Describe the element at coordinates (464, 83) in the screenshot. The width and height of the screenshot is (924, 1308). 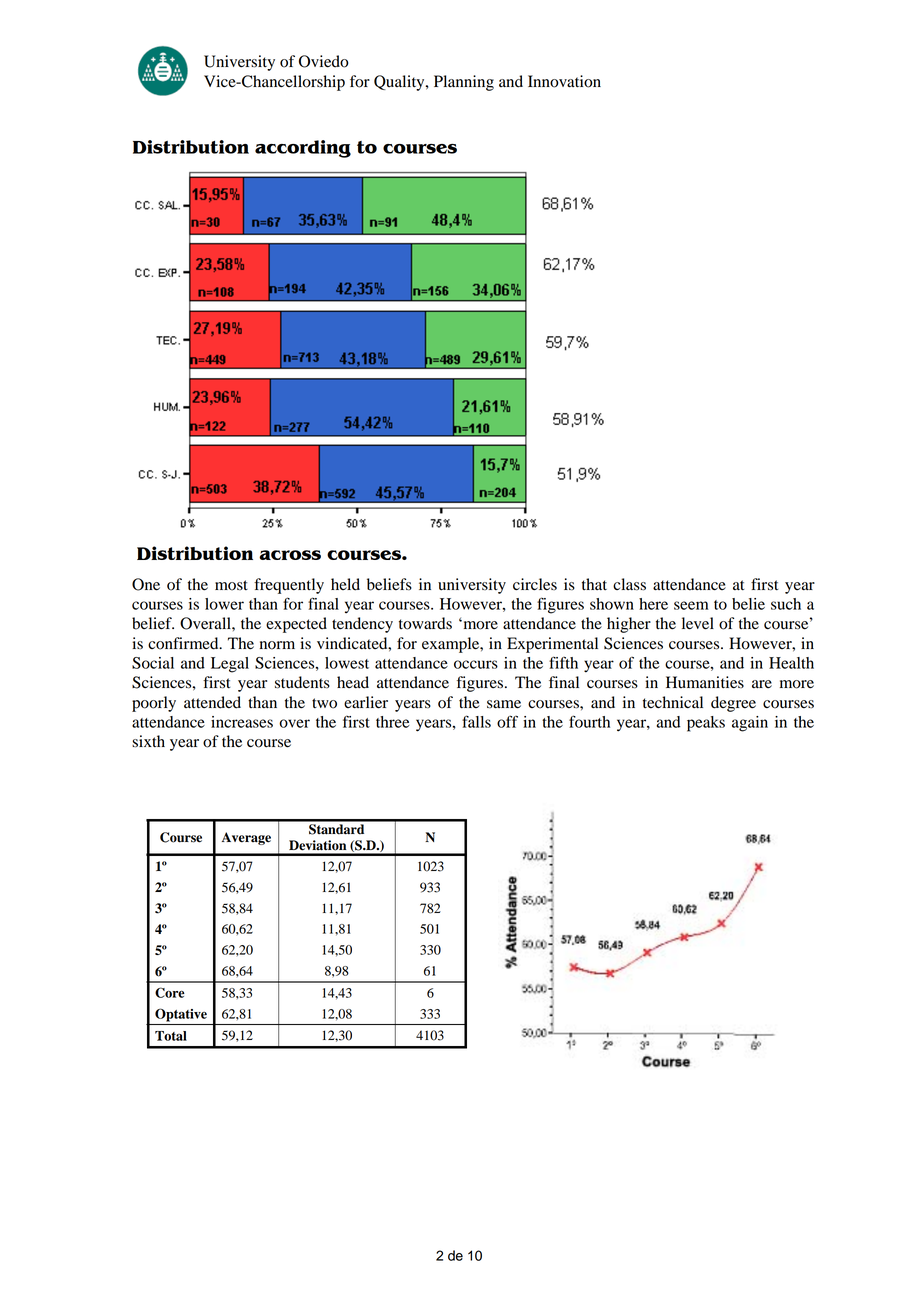
I see `Planning` at that location.
